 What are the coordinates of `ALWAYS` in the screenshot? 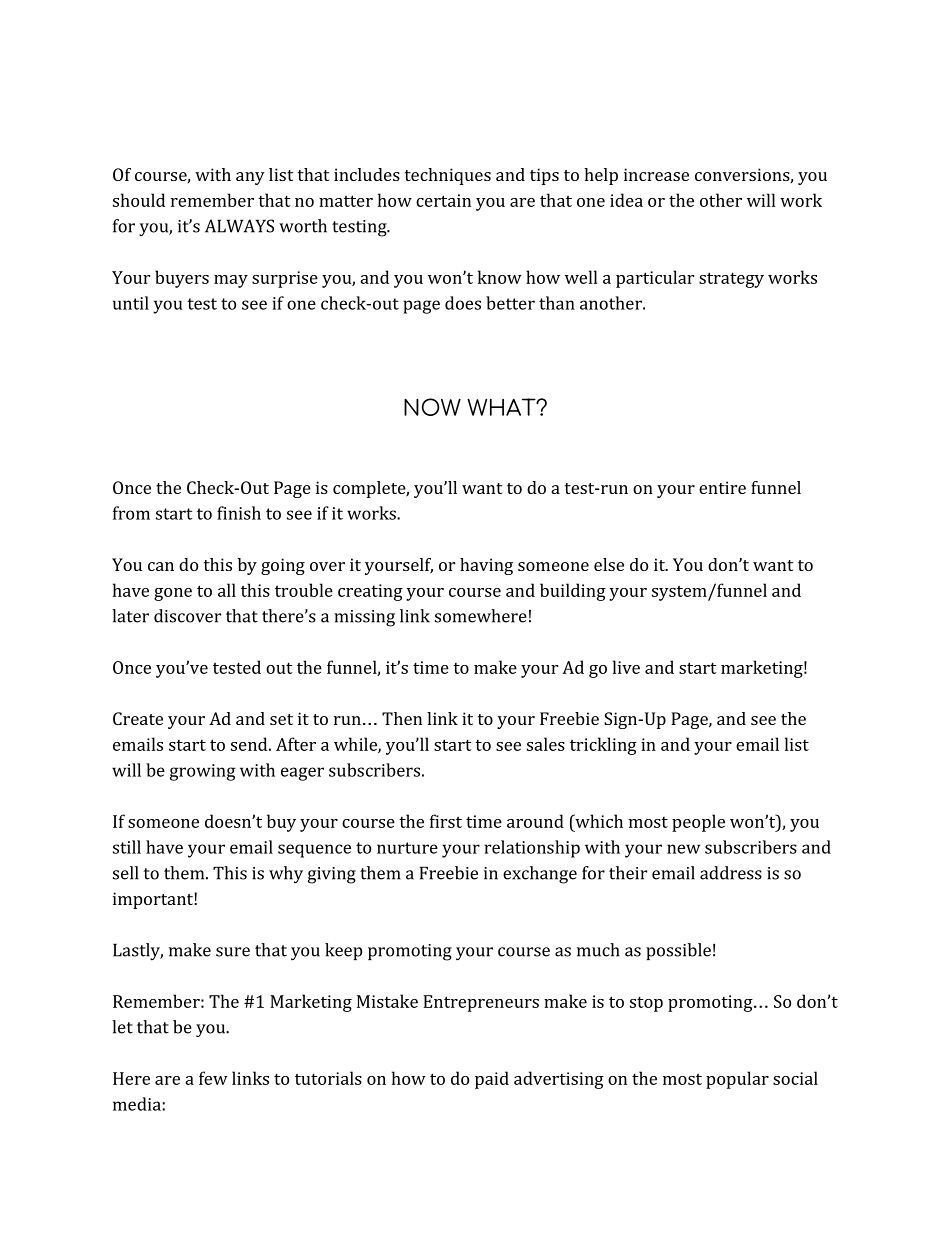 It's located at (239, 226).
